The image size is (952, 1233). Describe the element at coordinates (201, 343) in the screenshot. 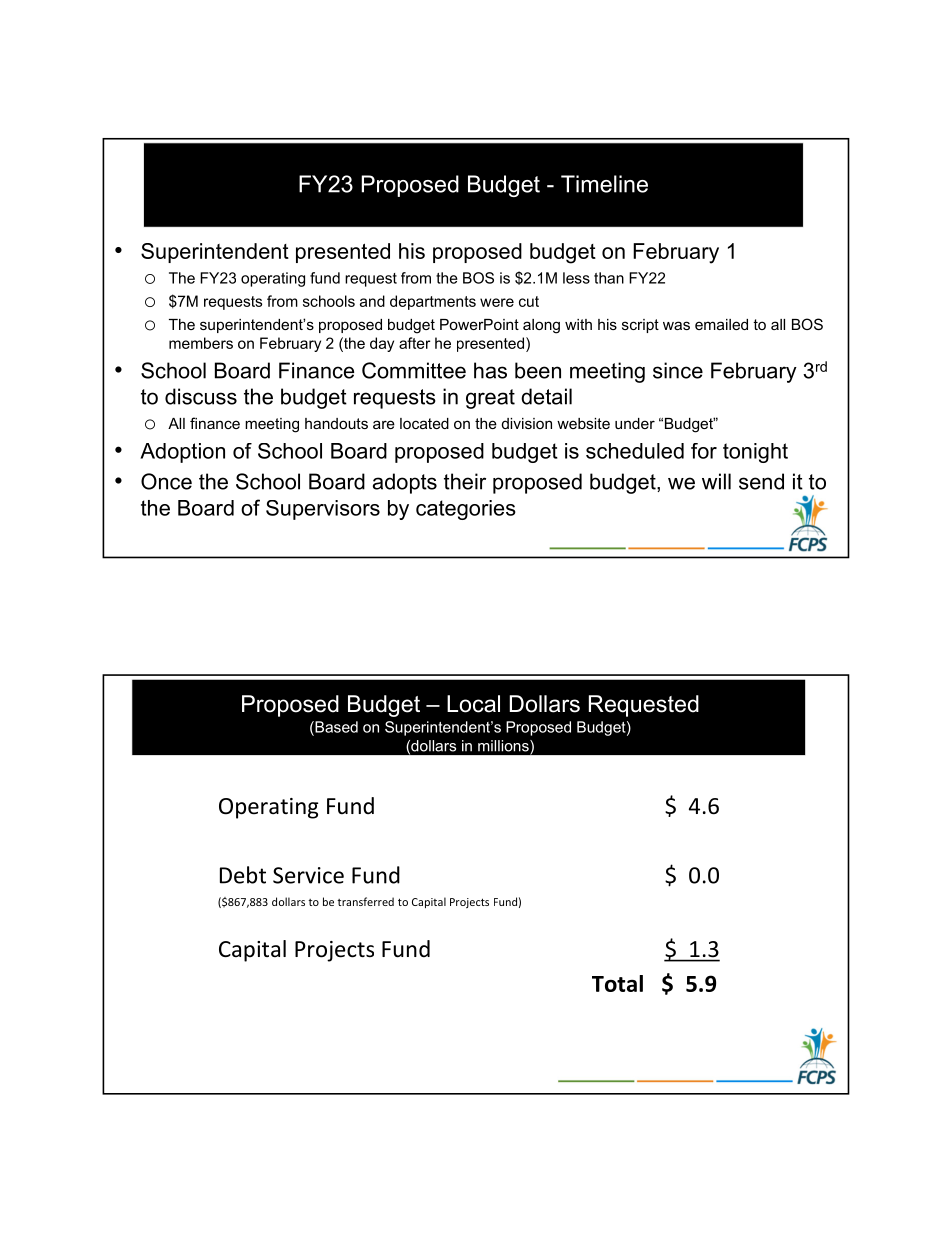

I see `members` at that location.
